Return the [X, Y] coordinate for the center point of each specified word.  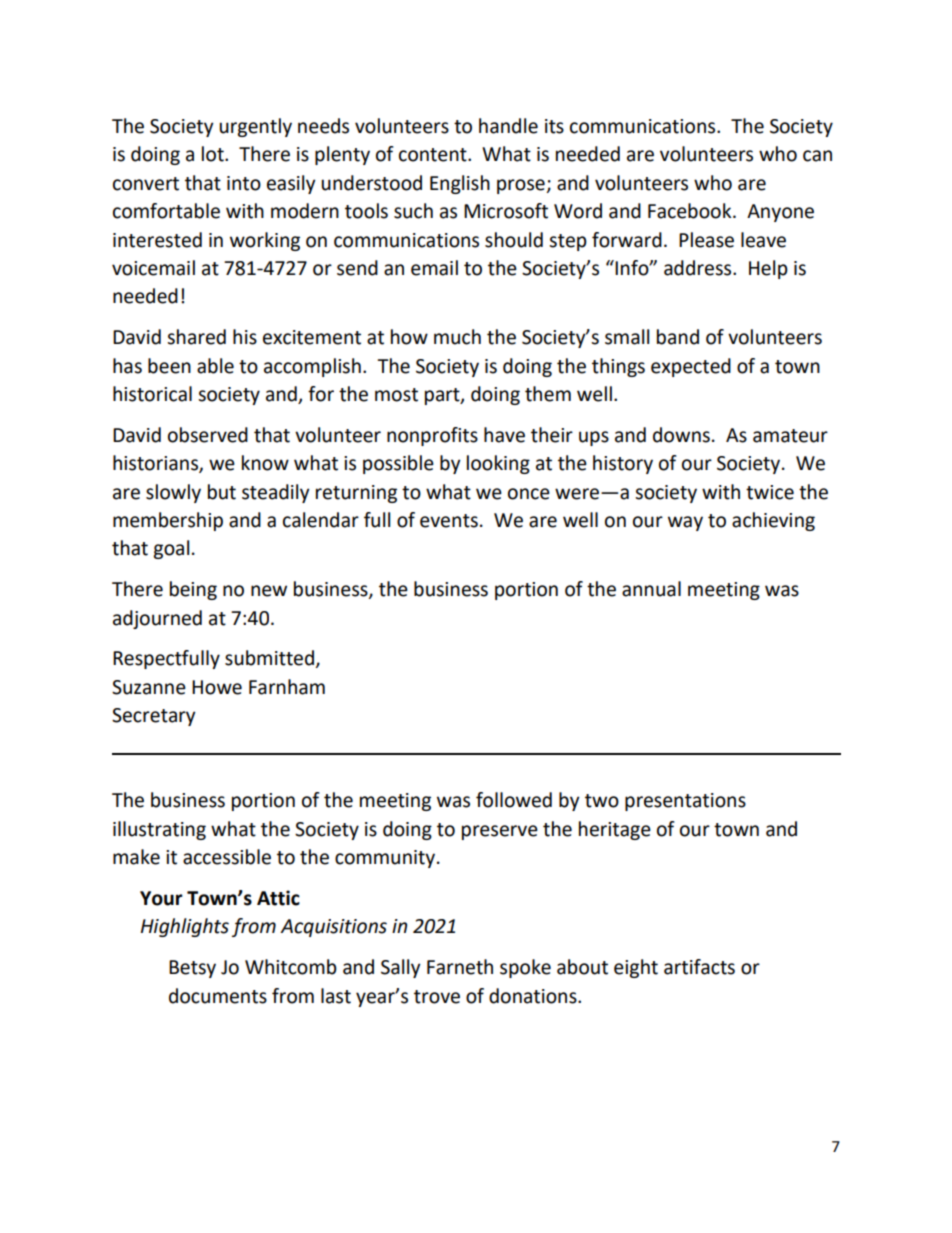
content [434, 155]
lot [214, 154]
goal [171, 549]
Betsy [192, 969]
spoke [525, 968]
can [817, 156]
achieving [773, 521]
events [449, 521]
